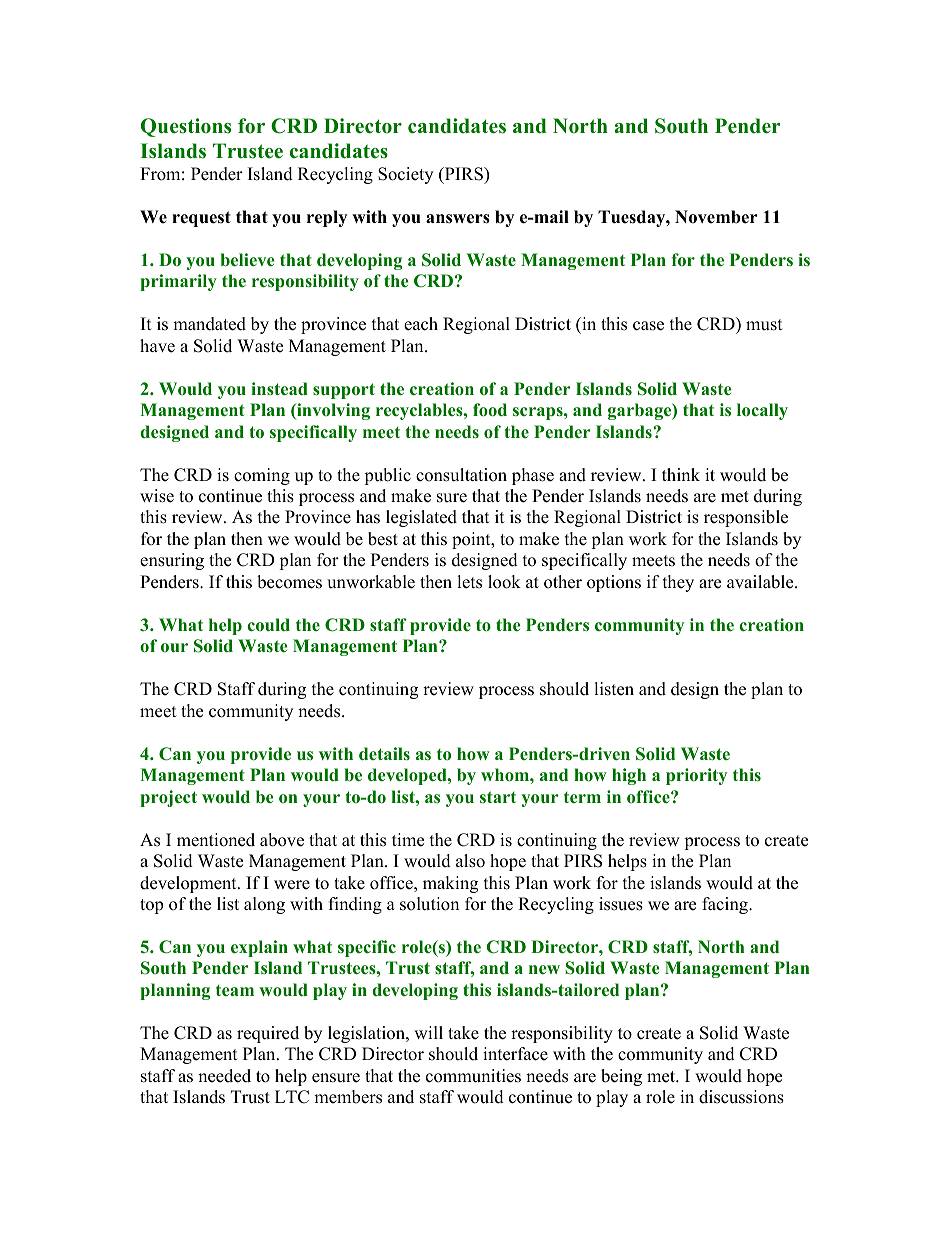  What do you see at coordinates (678, 583) in the image?
I see `they` at bounding box center [678, 583].
